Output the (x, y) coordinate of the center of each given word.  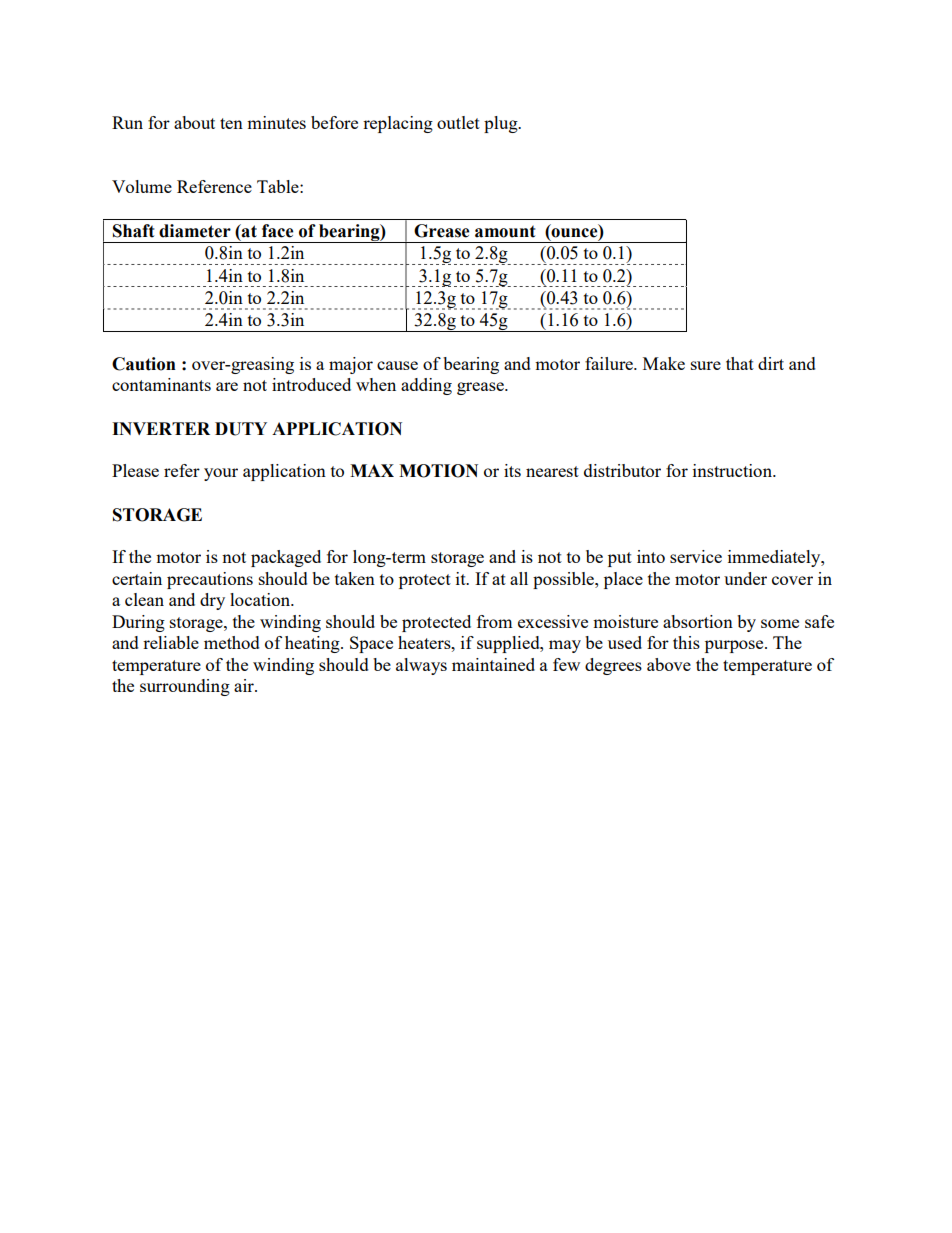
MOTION (438, 471)
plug (502, 124)
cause (397, 365)
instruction (733, 470)
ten (231, 123)
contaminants (161, 384)
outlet (458, 122)
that (740, 363)
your (221, 474)
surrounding (185, 687)
